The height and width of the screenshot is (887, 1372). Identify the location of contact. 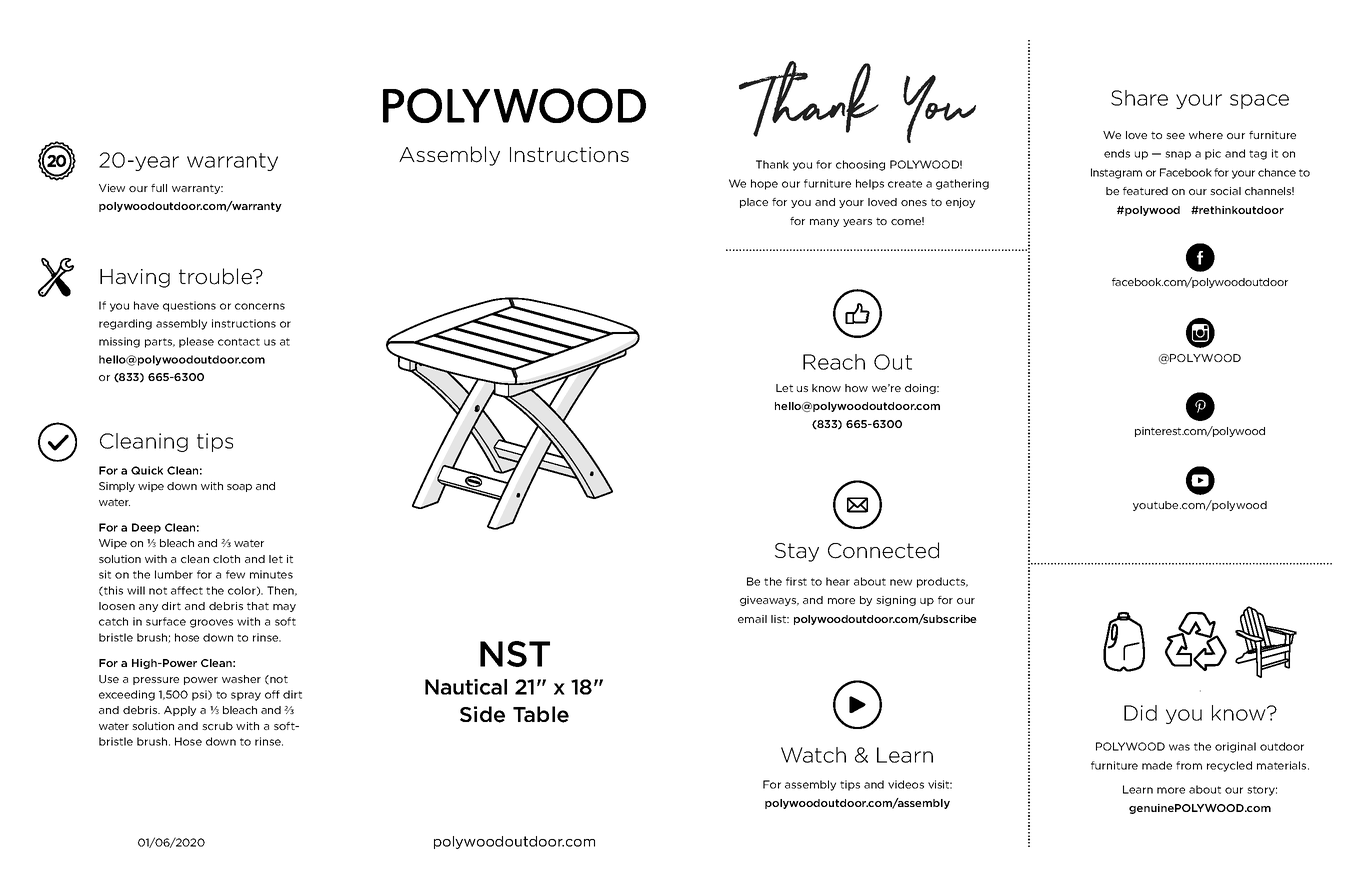
(239, 342).
